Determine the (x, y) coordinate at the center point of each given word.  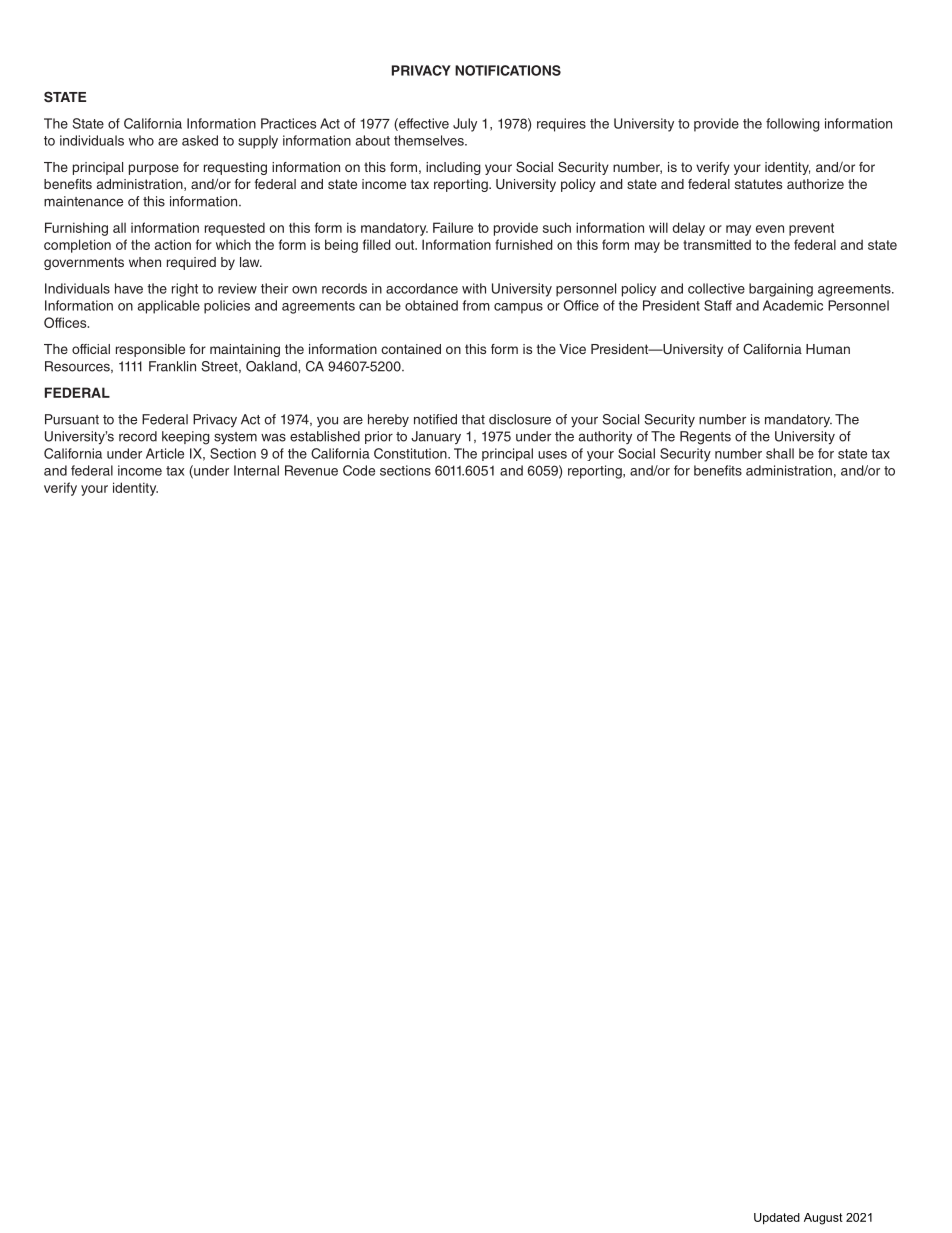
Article (165, 453)
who (141, 140)
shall (780, 453)
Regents (705, 438)
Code (359, 470)
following (793, 125)
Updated (777, 1219)
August (823, 1219)
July (465, 125)
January (436, 437)
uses (552, 455)
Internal (256, 470)
